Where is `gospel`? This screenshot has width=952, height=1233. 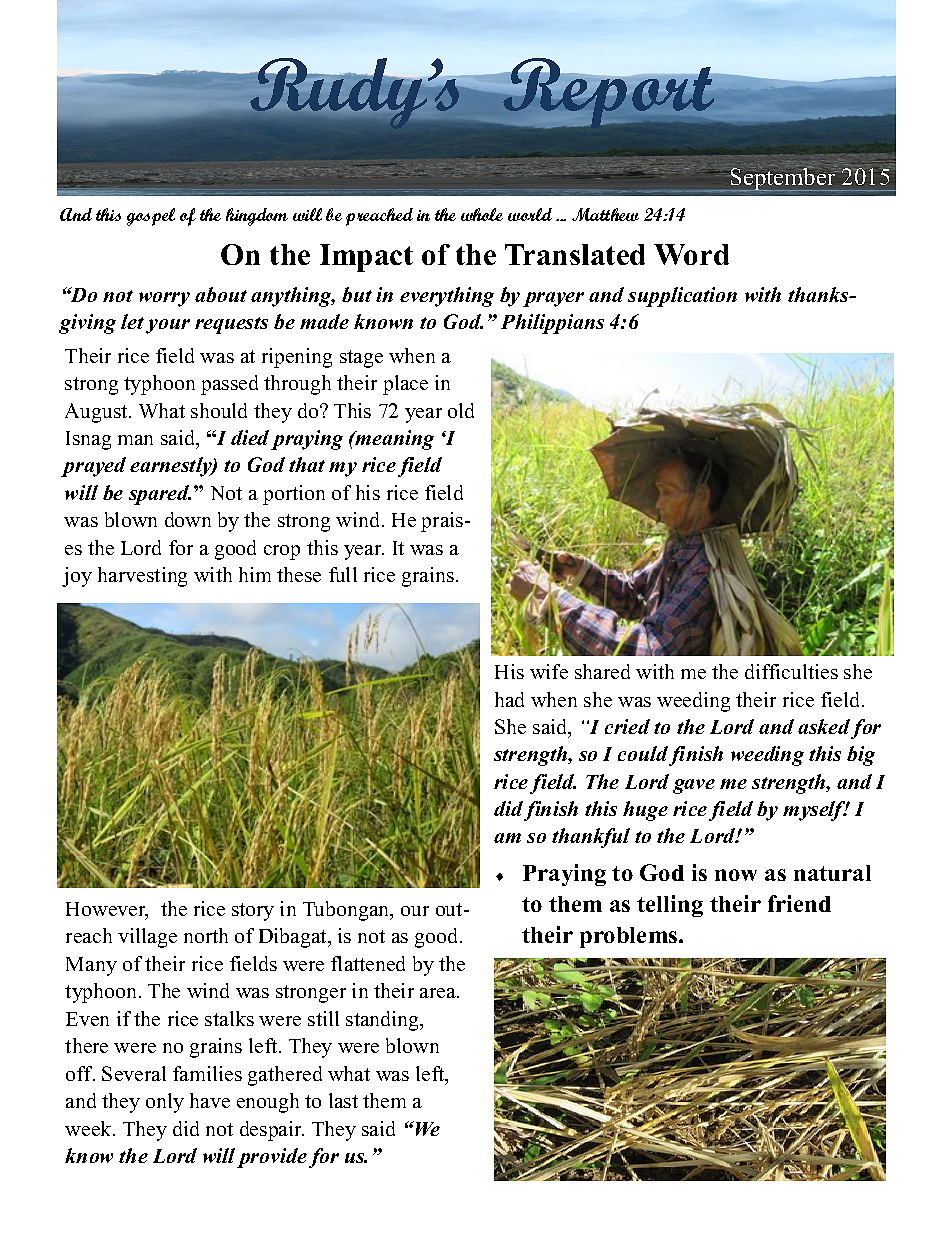 gospel is located at coordinates (151, 217).
